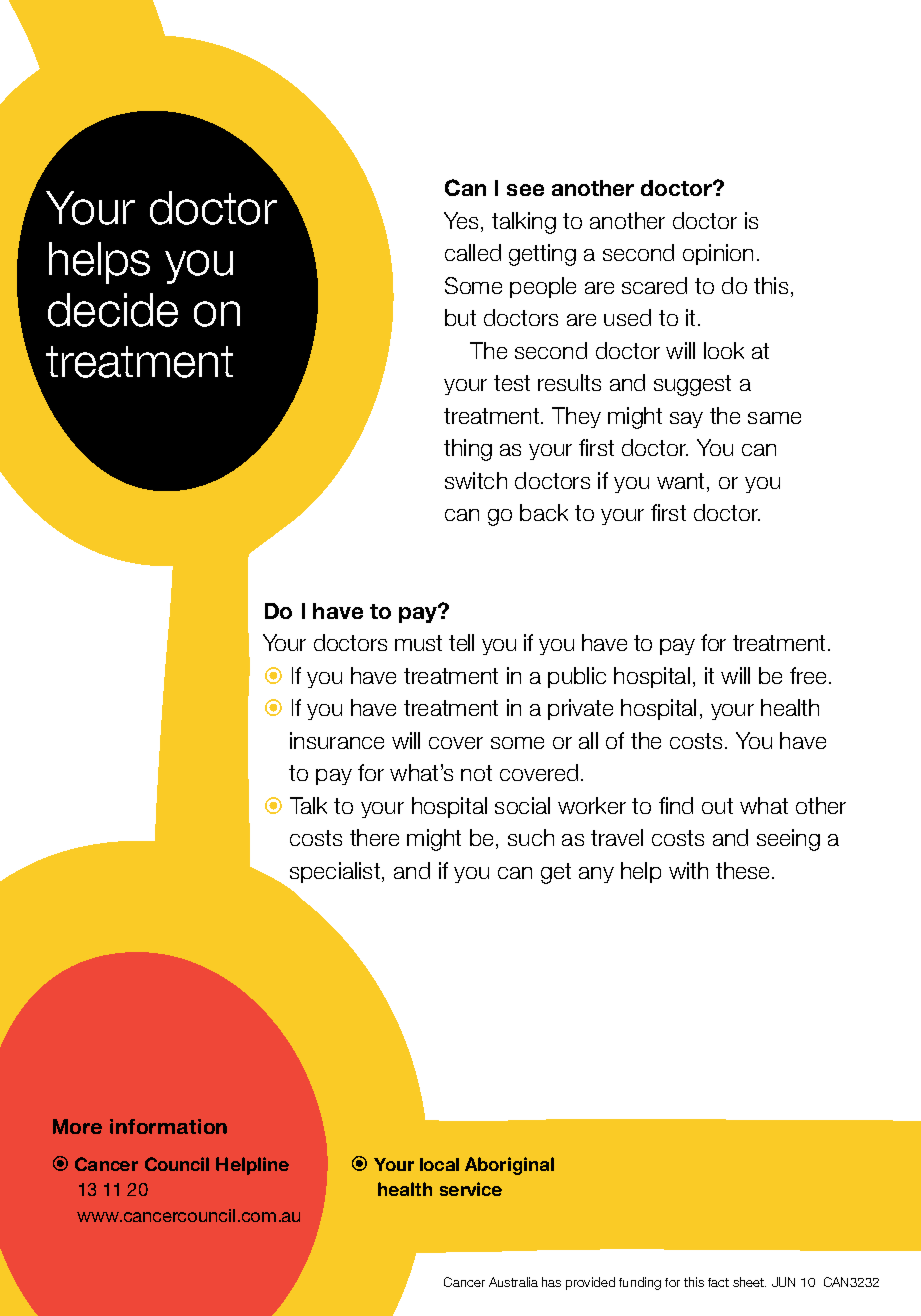  Describe the element at coordinates (682, 482) in the page. I see `want` at that location.
